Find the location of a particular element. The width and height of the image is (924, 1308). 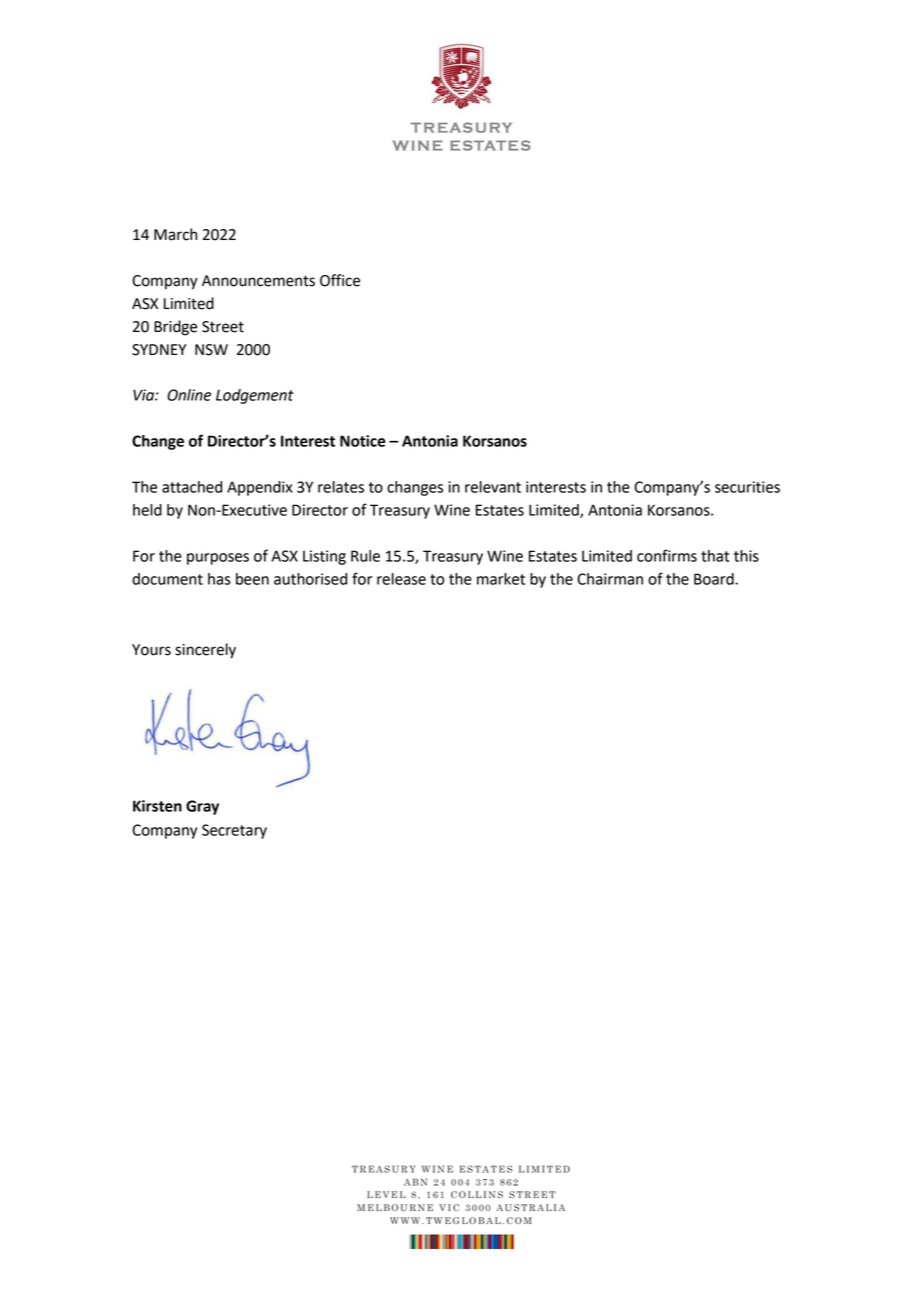

securities is located at coordinates (747, 487).
